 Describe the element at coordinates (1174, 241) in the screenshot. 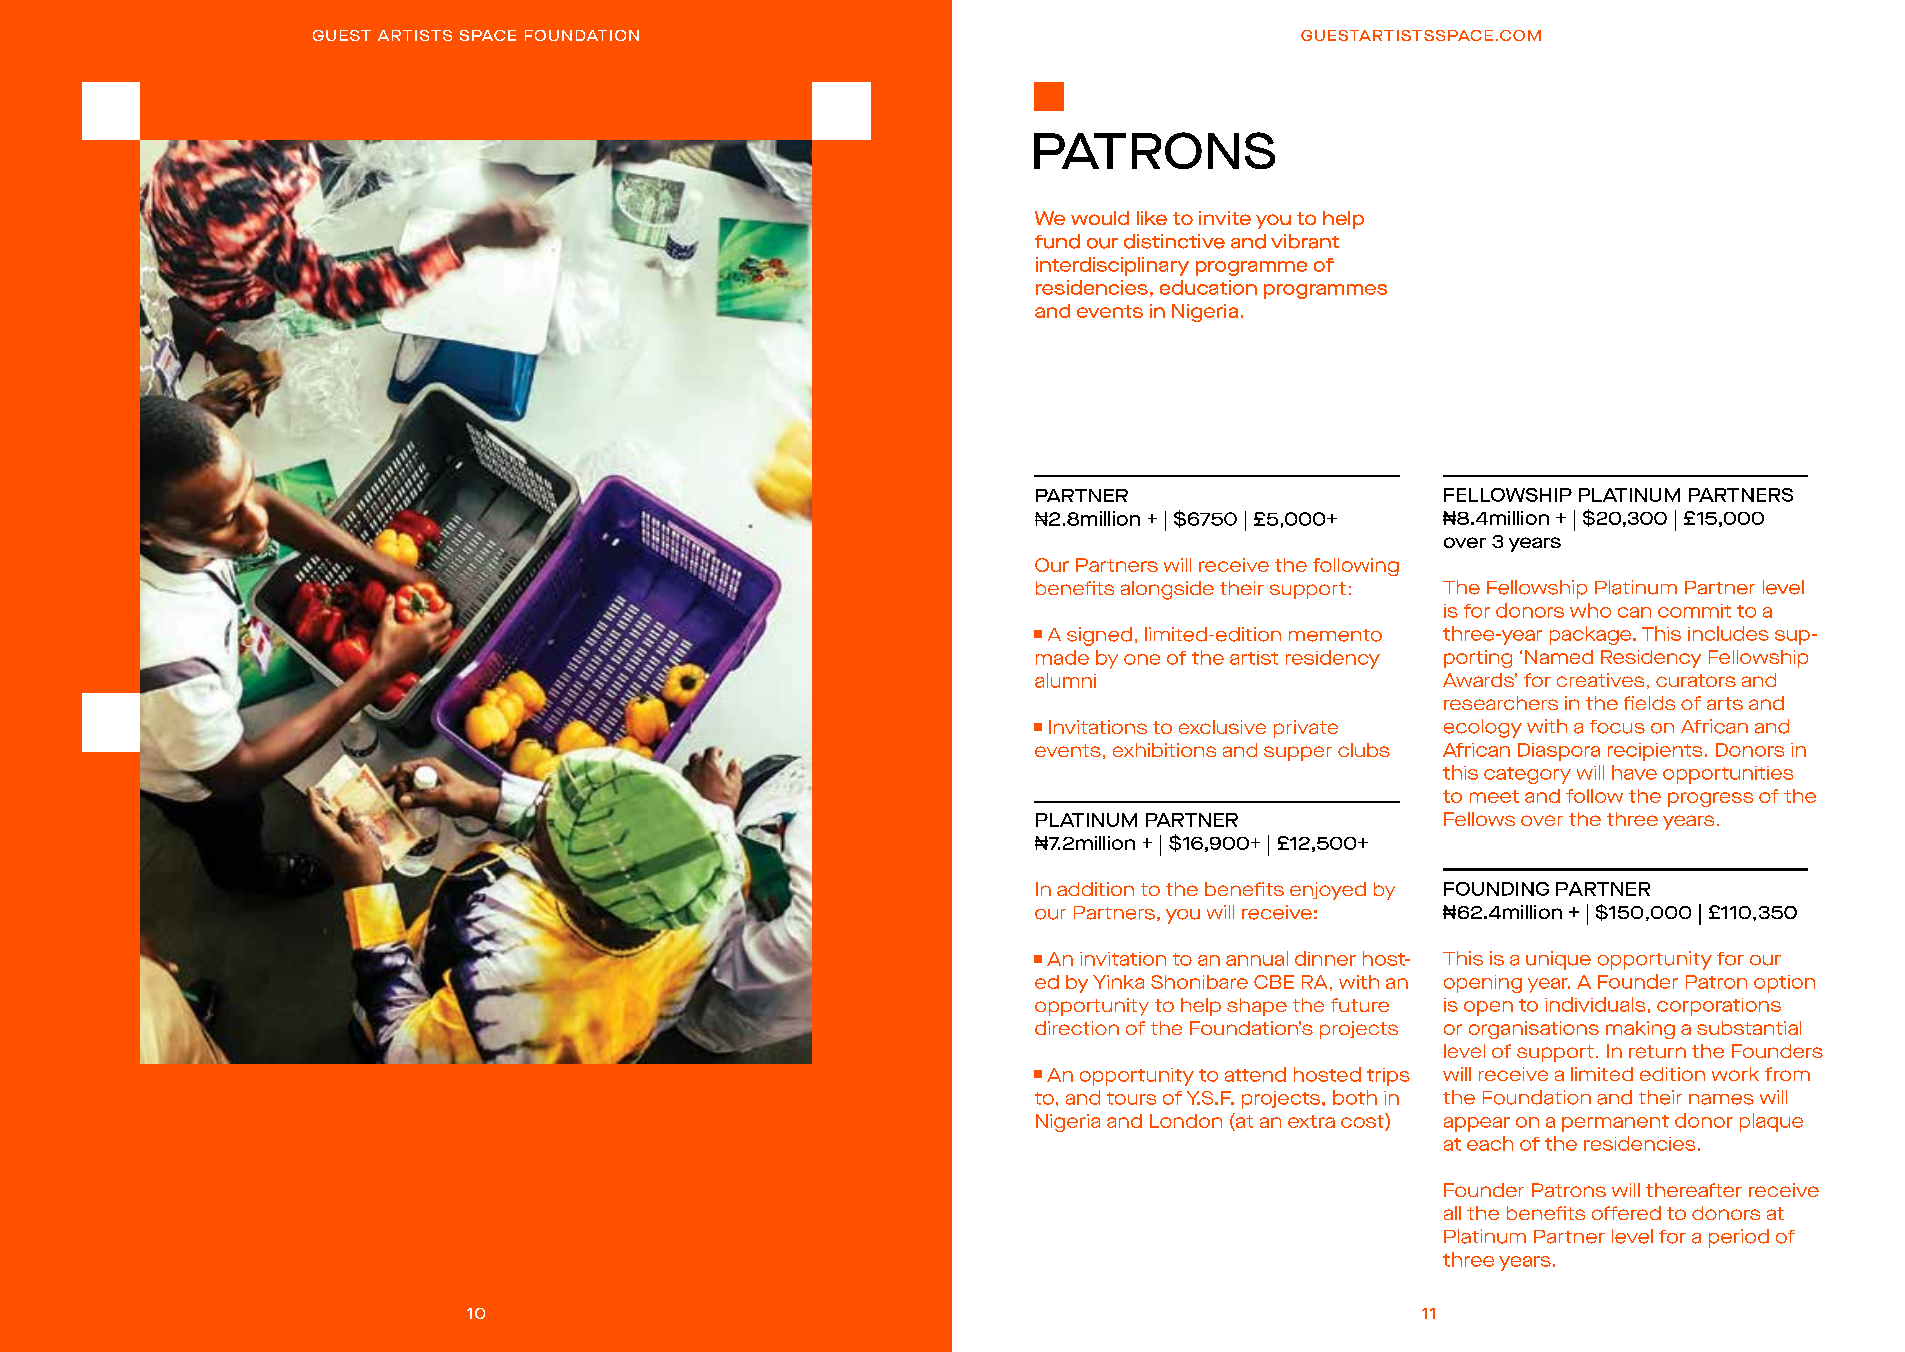

I see `distinctive` at that location.
